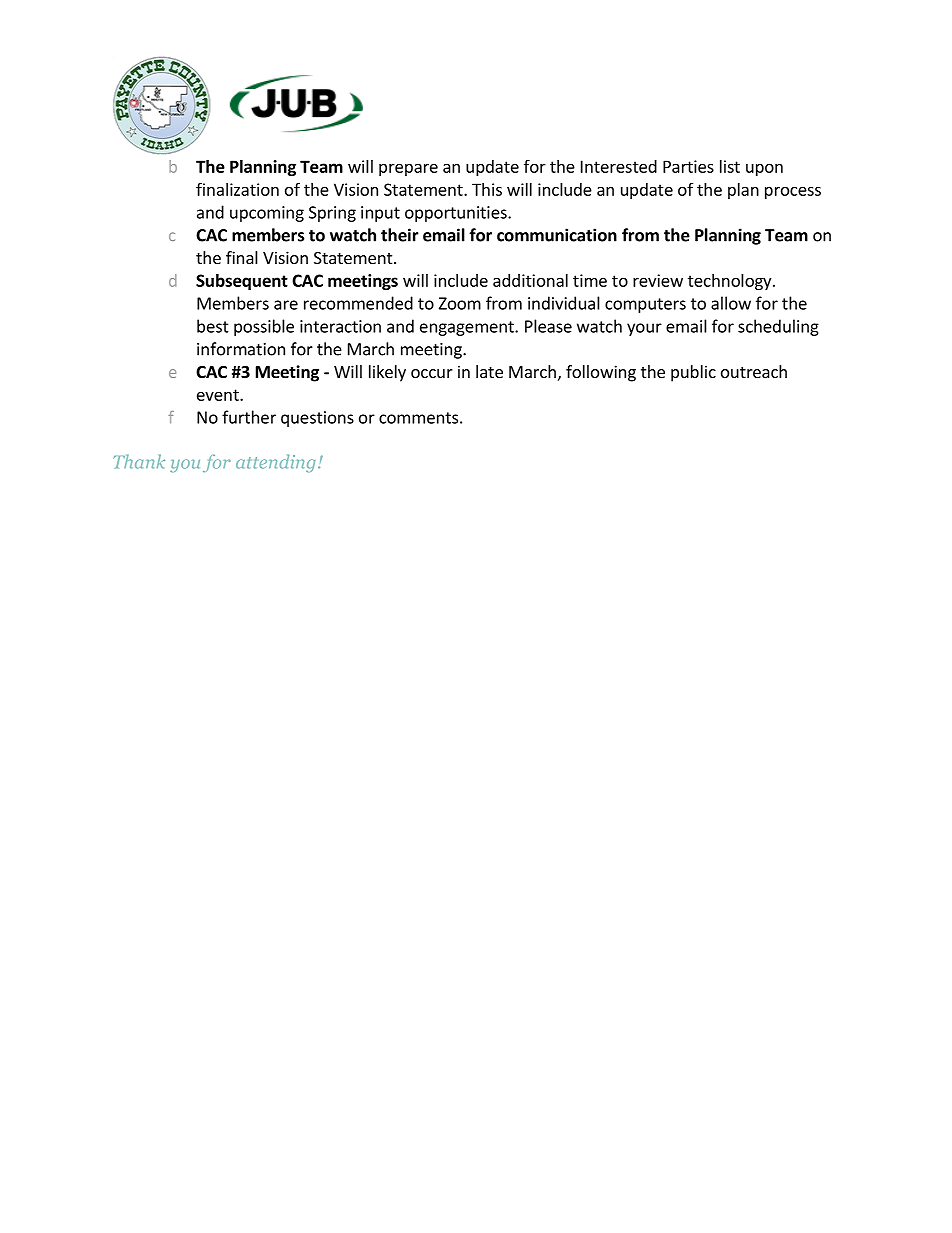 The height and width of the image is (1233, 952). What do you see at coordinates (408, 169) in the image?
I see `prepare` at bounding box center [408, 169].
